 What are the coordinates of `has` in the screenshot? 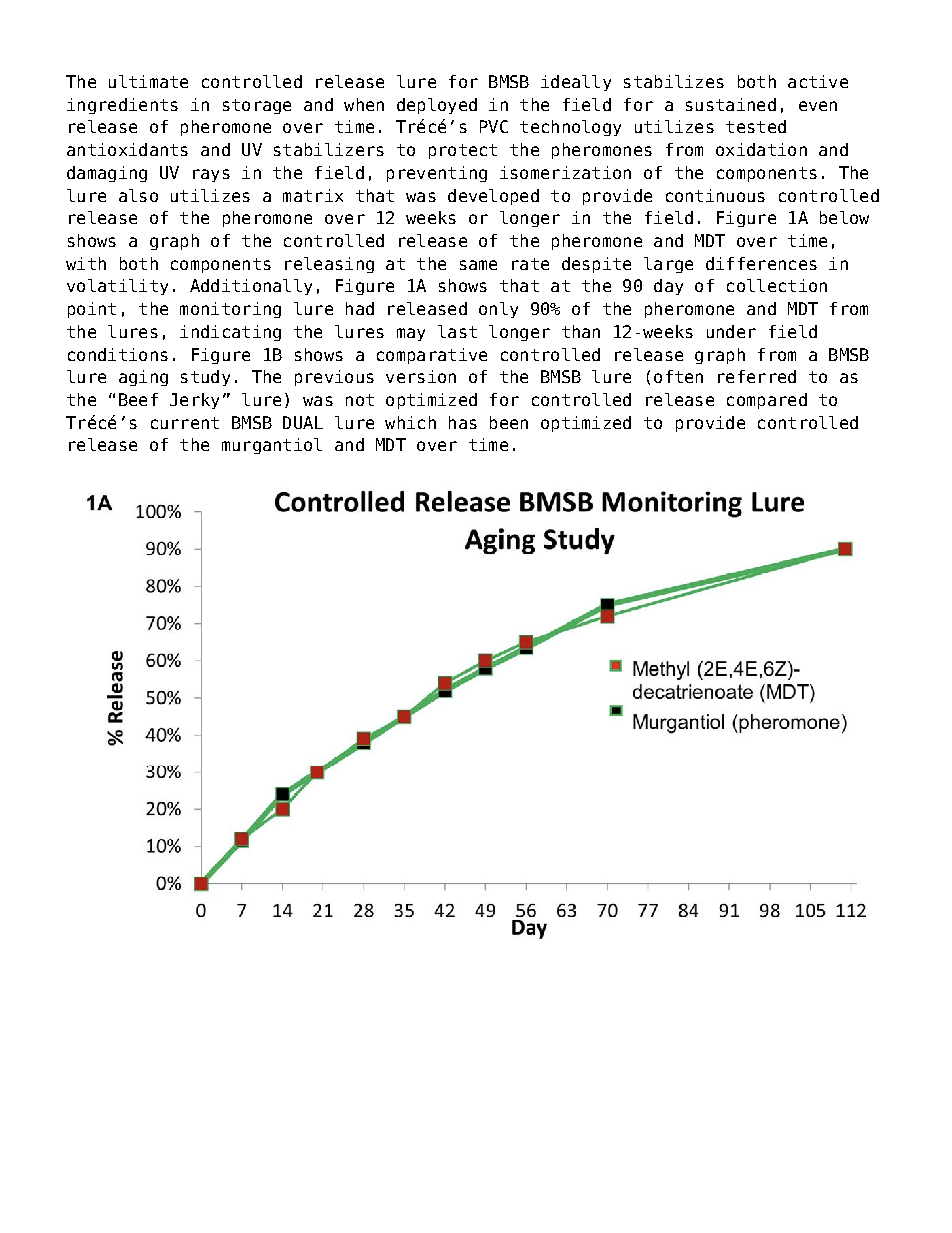 It's located at (463, 422).
